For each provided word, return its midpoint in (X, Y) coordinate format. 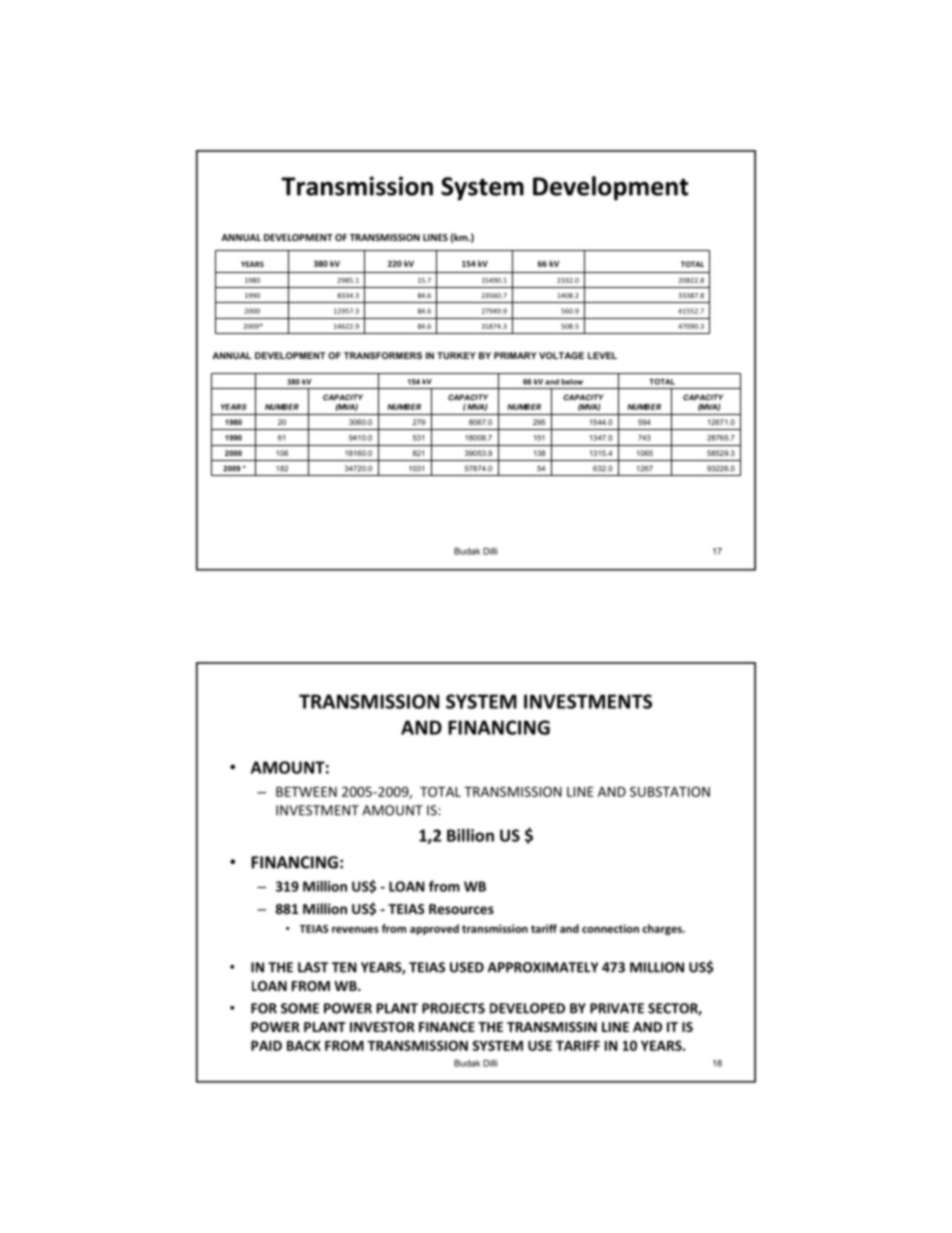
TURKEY (456, 355)
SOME (300, 1008)
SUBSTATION (670, 791)
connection (610, 928)
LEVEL (602, 355)
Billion (470, 835)
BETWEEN (306, 792)
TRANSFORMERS (383, 355)
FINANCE (447, 1027)
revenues (355, 930)
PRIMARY (515, 355)
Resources (461, 909)
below (572, 382)
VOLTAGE (561, 355)
